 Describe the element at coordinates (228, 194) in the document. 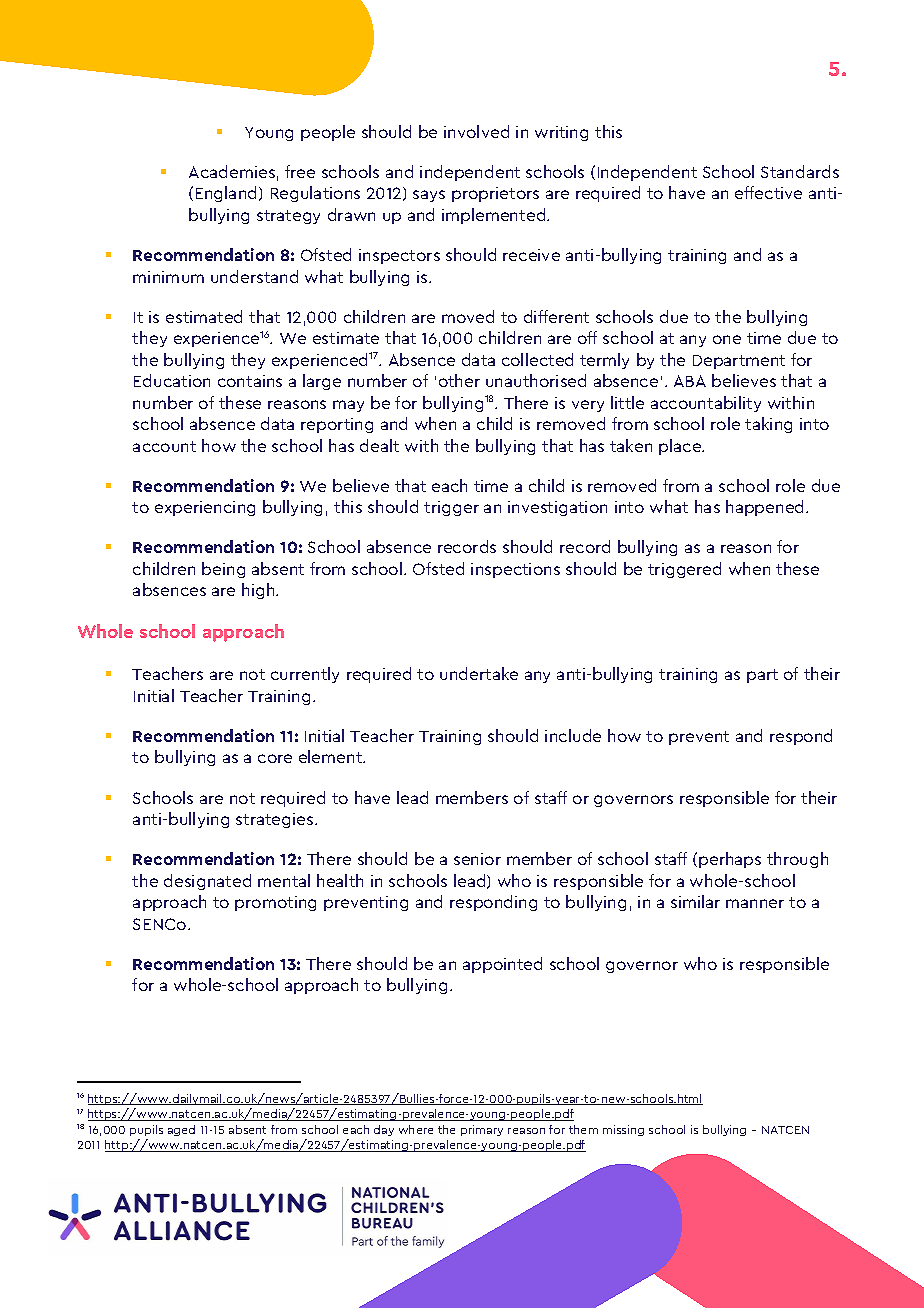

I see `England` at that location.
